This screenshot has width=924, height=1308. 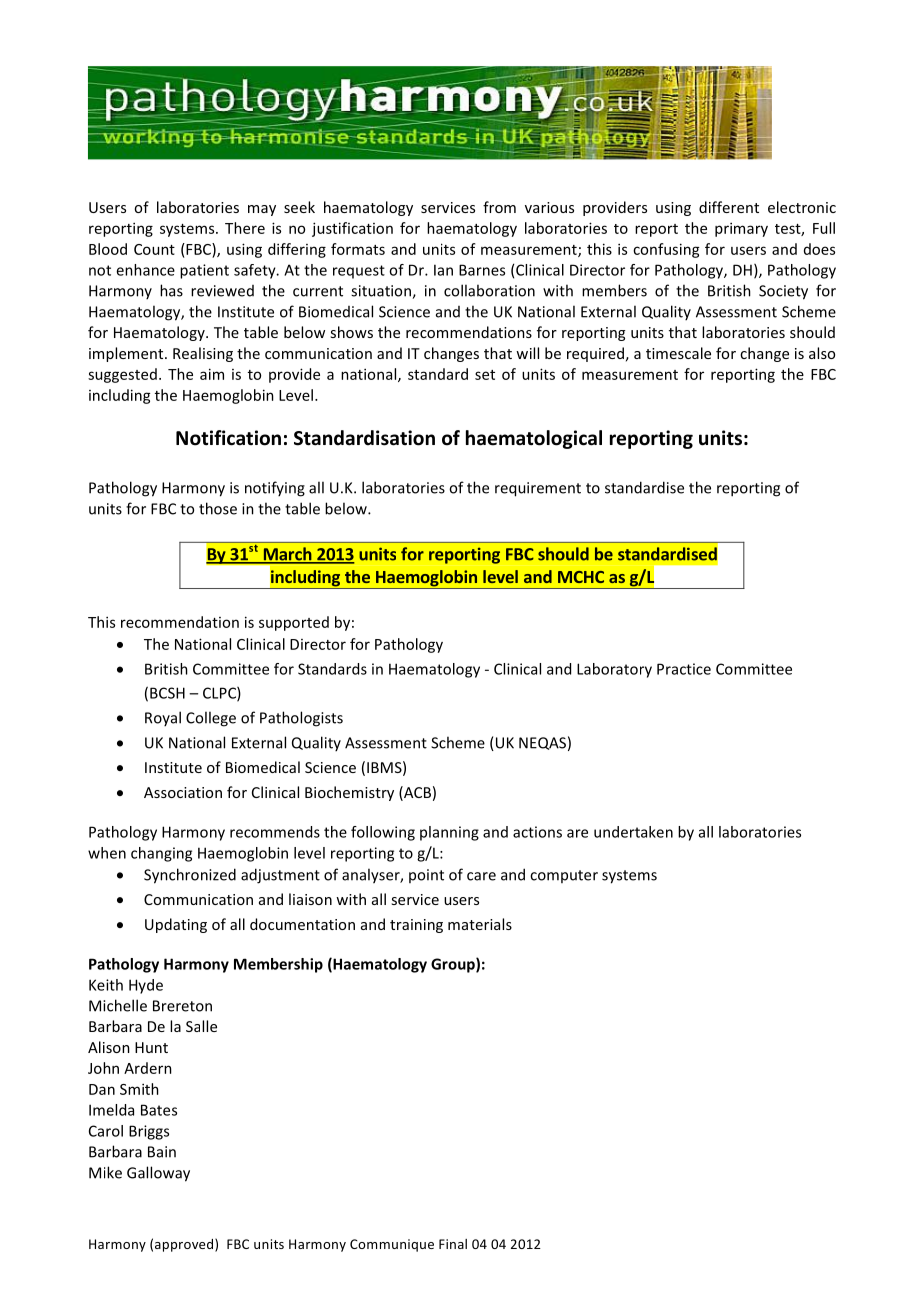 I want to click on Count, so click(x=154, y=249).
